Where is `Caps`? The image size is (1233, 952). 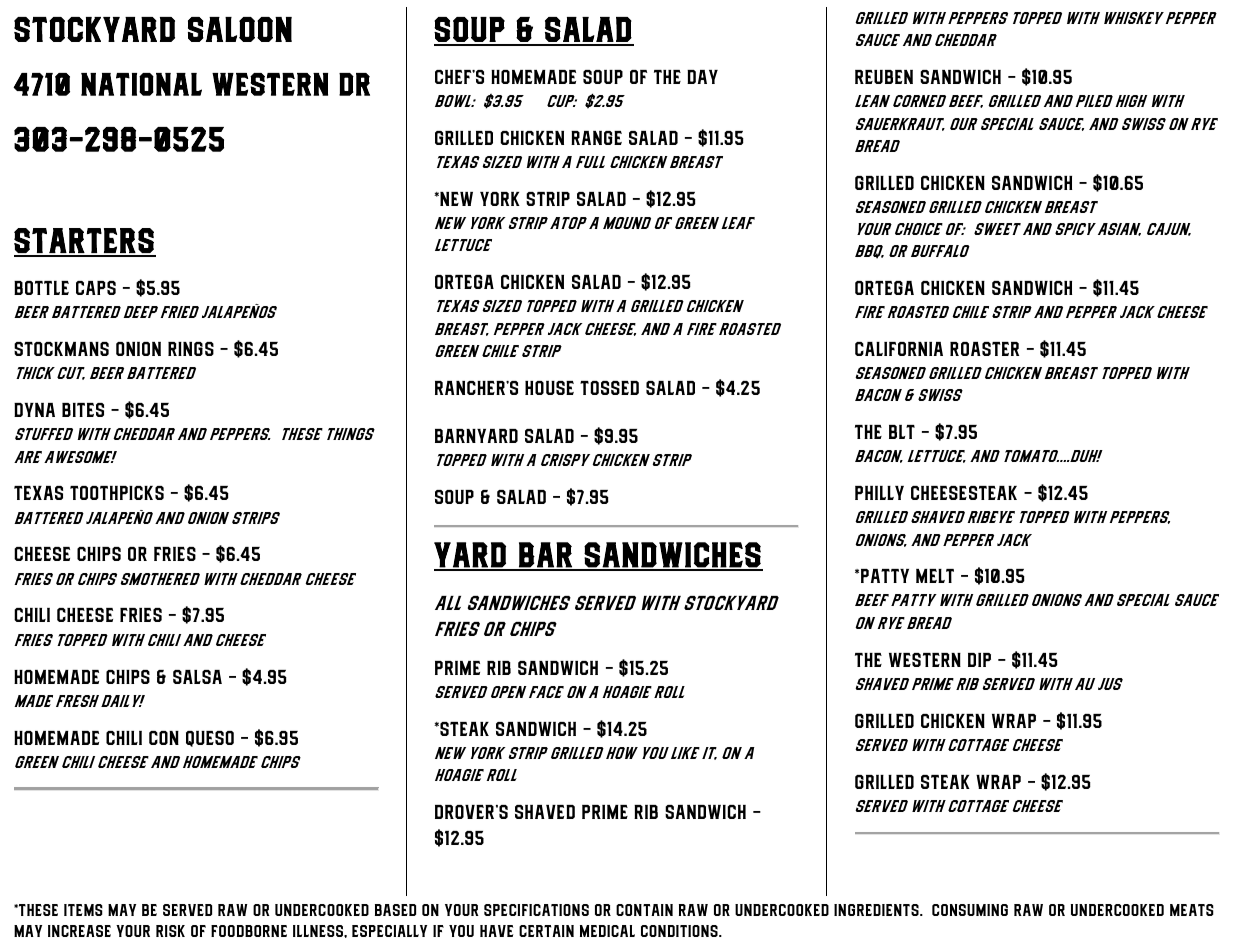
Caps is located at coordinates (96, 288).
